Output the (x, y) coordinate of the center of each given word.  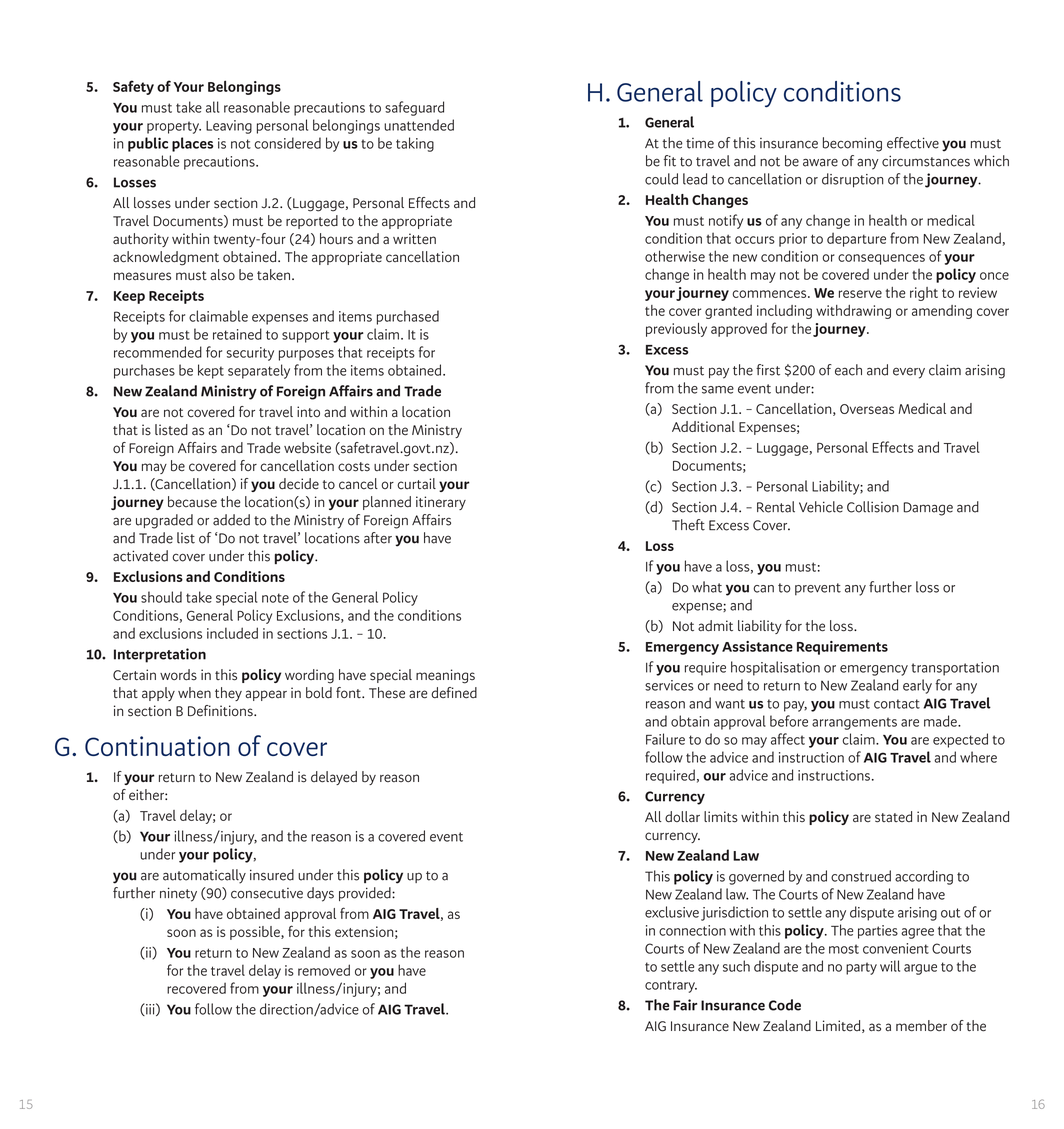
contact (897, 704)
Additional (703, 426)
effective (913, 143)
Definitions (221, 711)
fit (670, 161)
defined (454, 693)
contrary (671, 986)
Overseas (867, 409)
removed (324, 970)
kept (211, 371)
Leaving (229, 127)
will (890, 966)
